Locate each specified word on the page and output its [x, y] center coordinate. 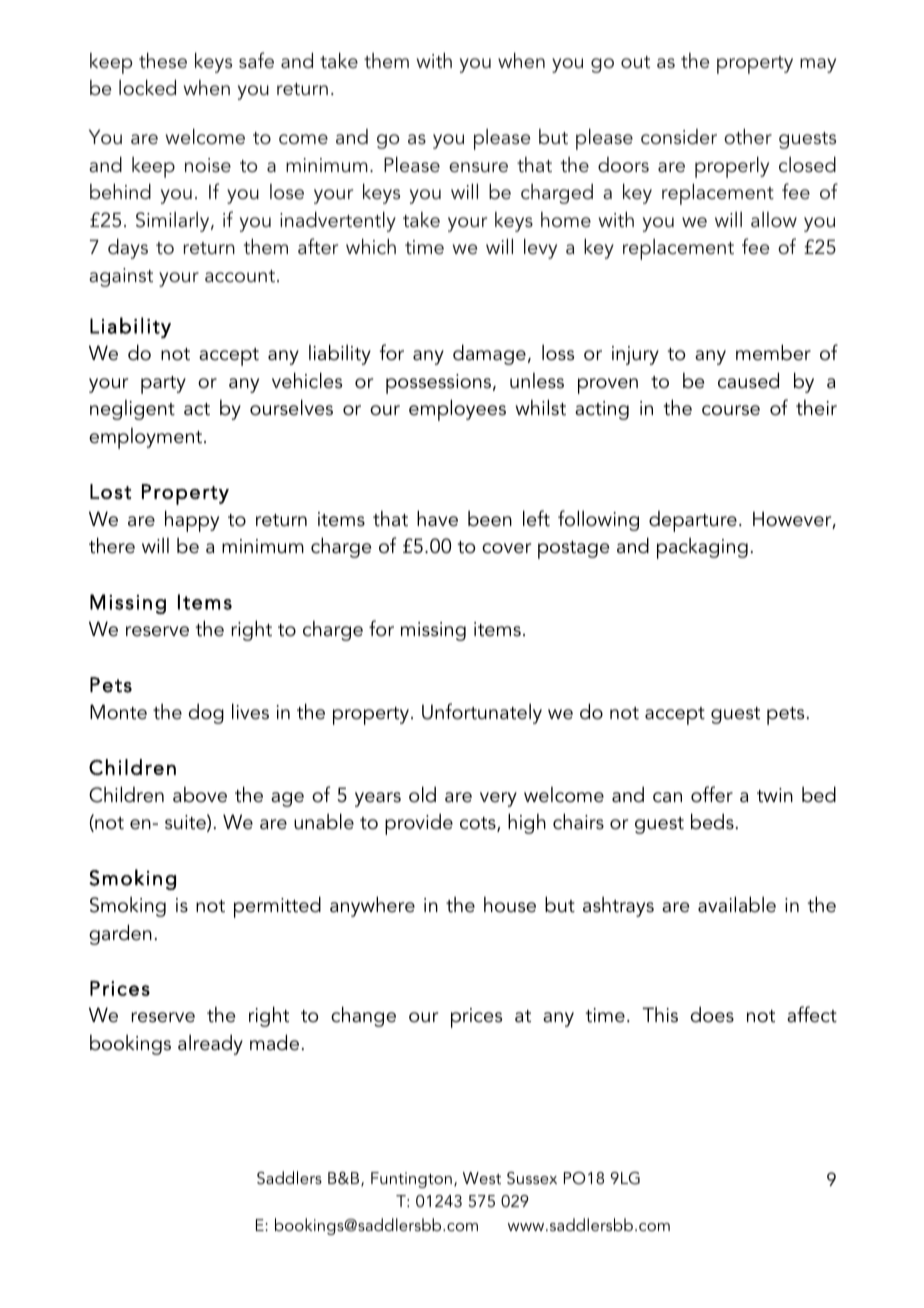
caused [748, 380]
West [482, 1178]
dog [206, 713]
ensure [478, 167]
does [712, 1014]
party [163, 385]
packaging [702, 548]
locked [147, 87]
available [737, 904]
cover [506, 548]
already [210, 1044]
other [748, 136]
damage [489, 354]
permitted [277, 907]
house [510, 905]
